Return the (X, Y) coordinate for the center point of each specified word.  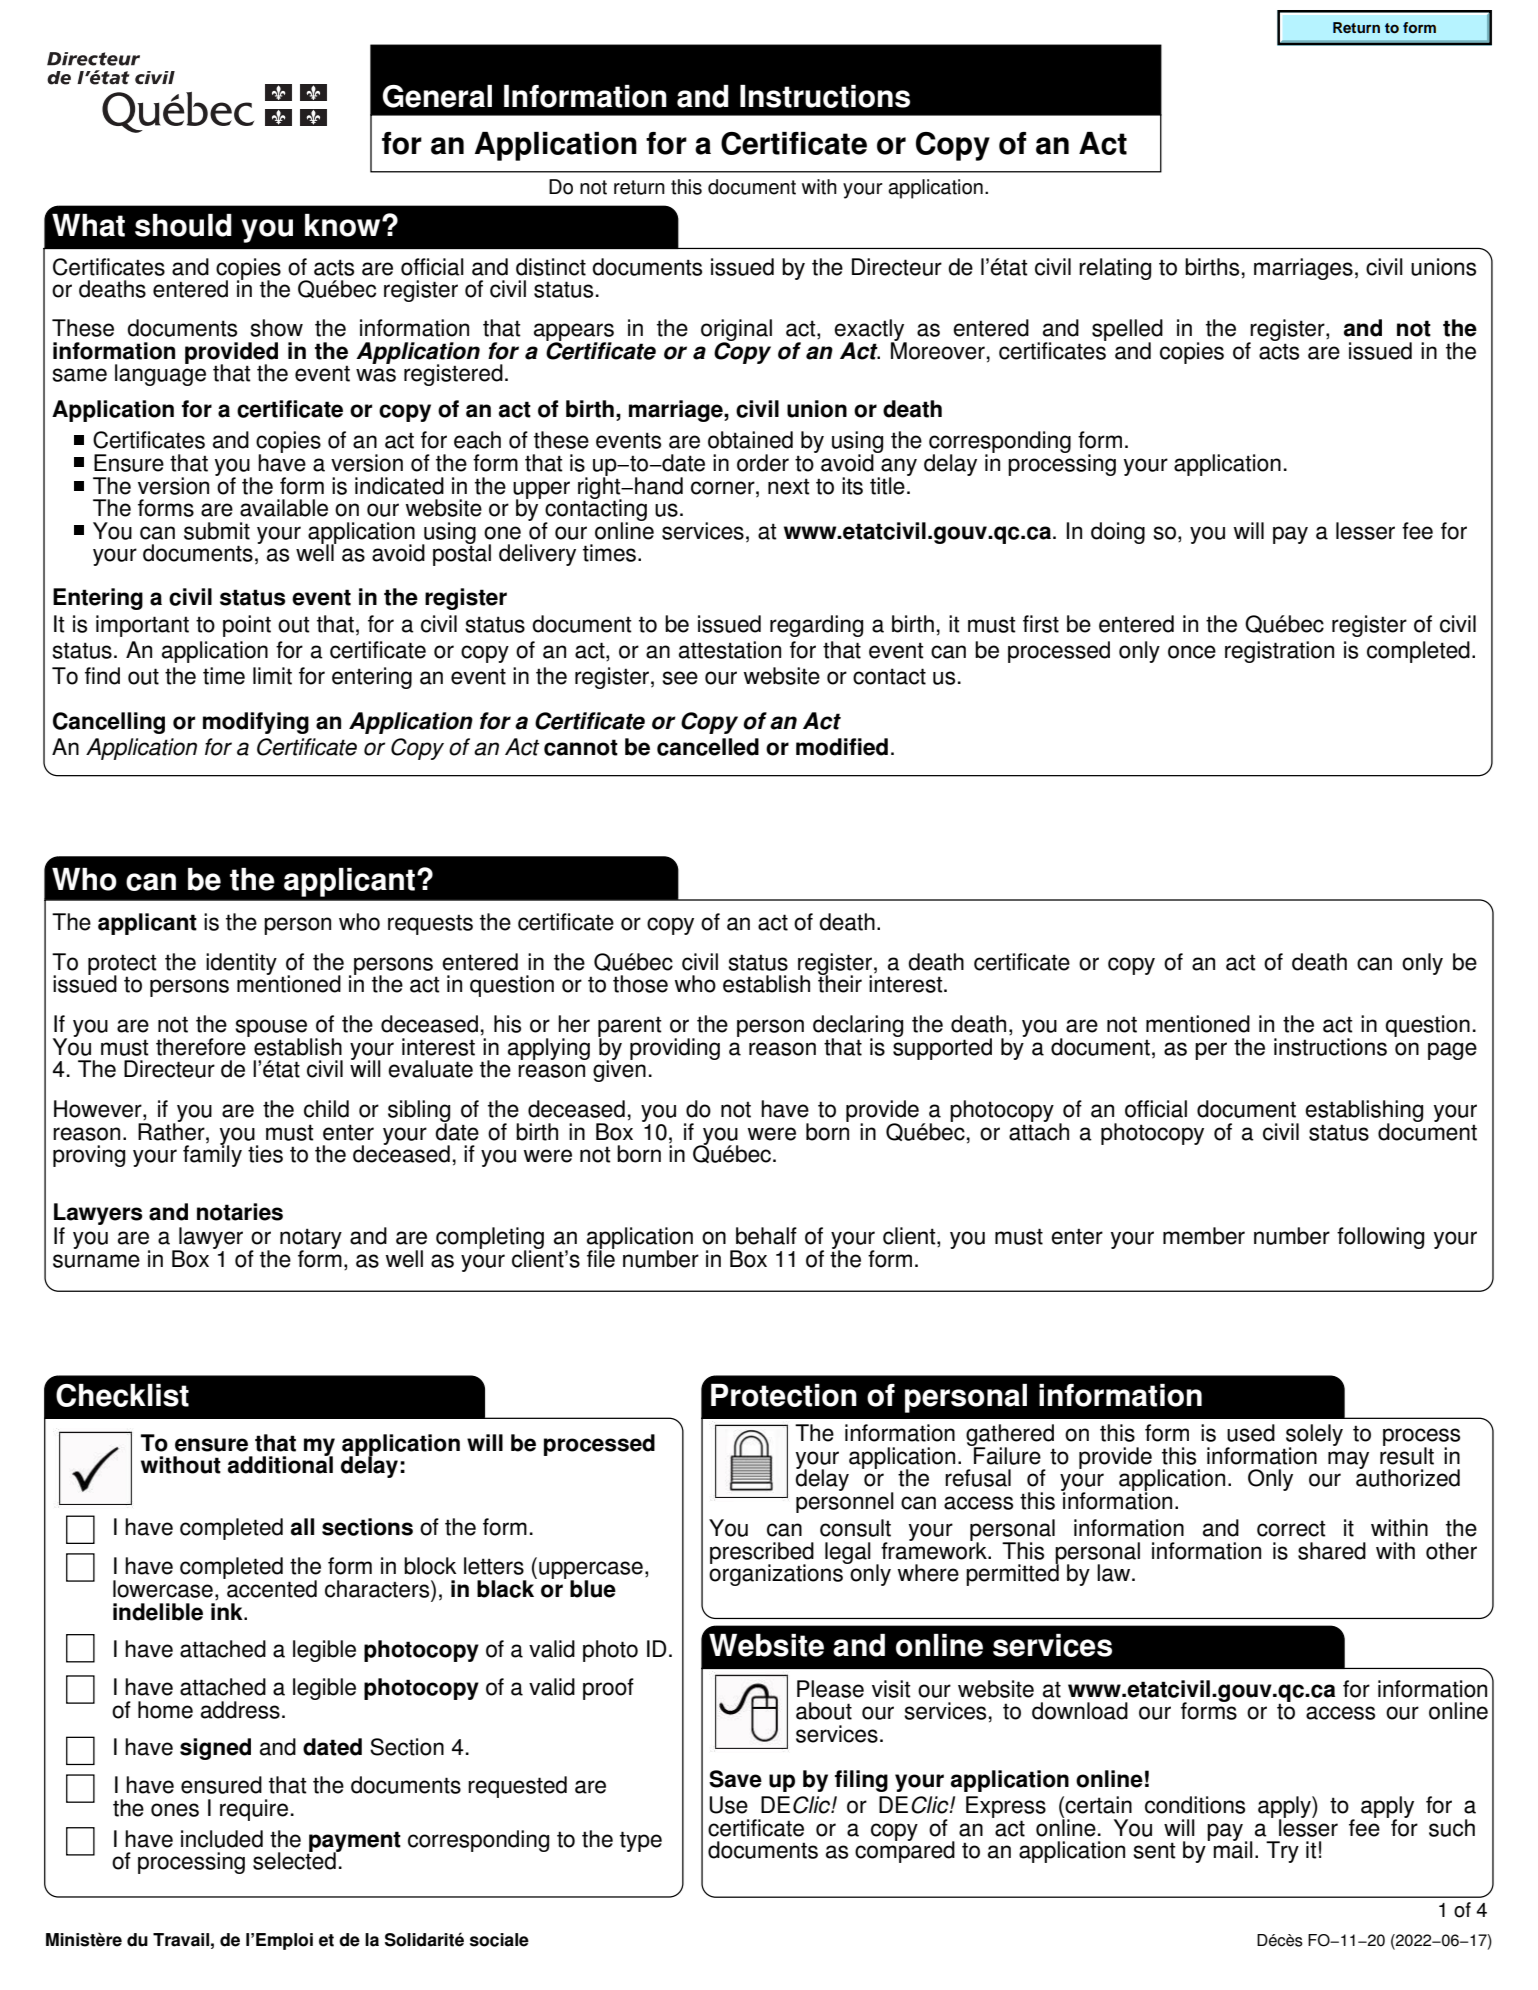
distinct (551, 267)
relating (1115, 269)
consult (855, 1528)
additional (280, 1464)
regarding (816, 626)
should (183, 225)
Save (735, 1779)
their (840, 983)
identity (241, 964)
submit (217, 531)
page (1452, 1051)
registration (1279, 652)
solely (1314, 1436)
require (254, 1810)
